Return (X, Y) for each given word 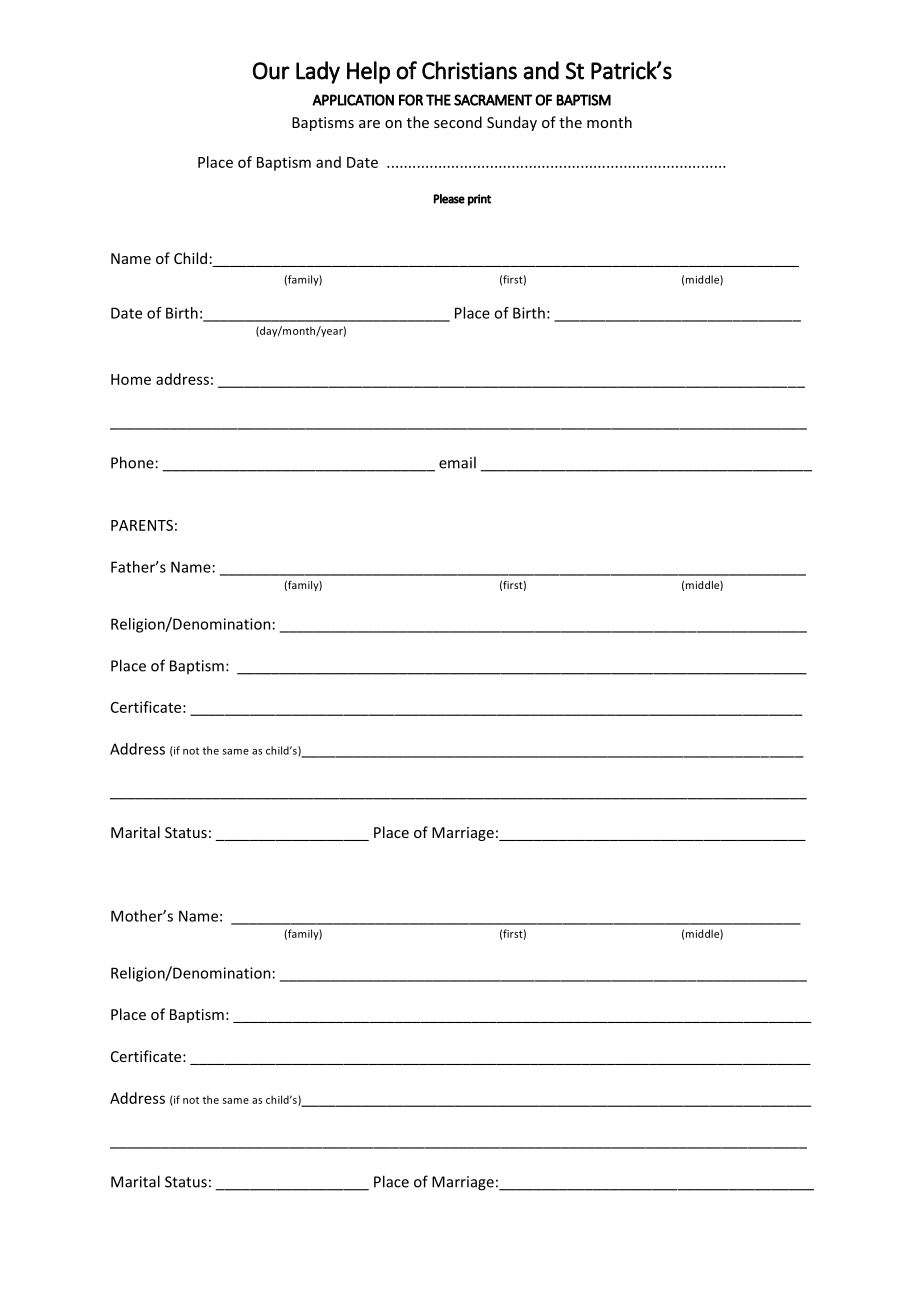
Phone (132, 462)
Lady (318, 72)
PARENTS (142, 525)
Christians (469, 70)
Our (271, 71)
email (457, 462)
